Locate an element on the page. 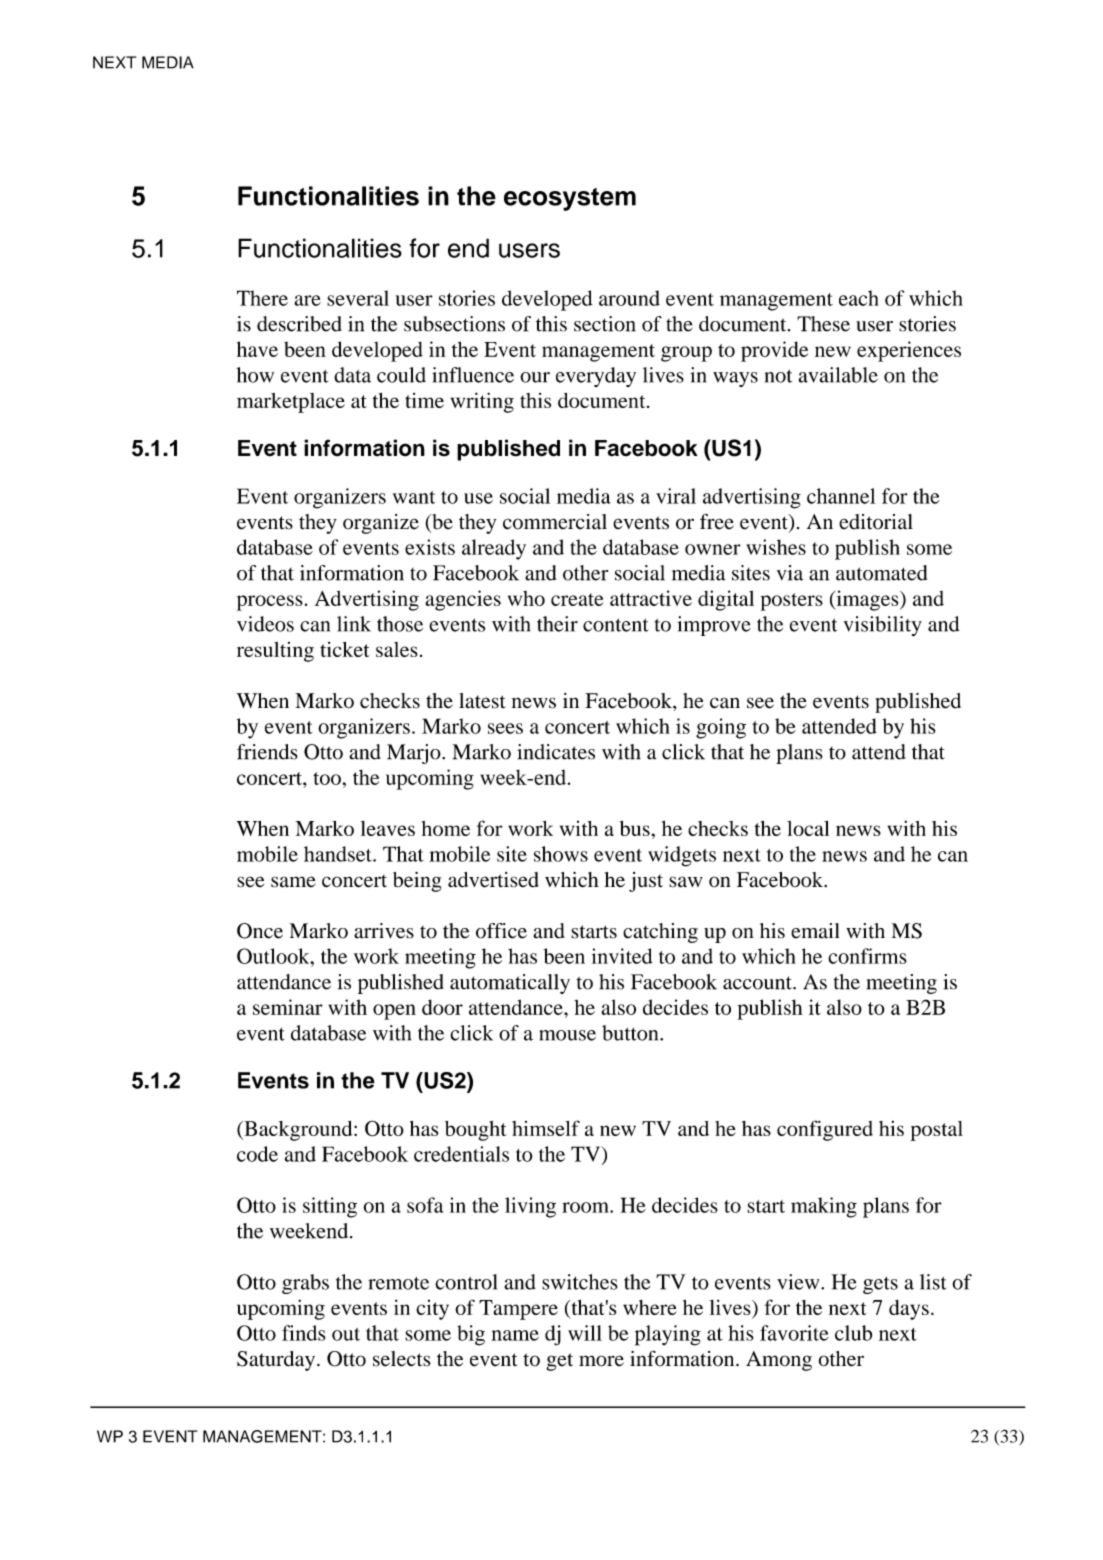  confirms is located at coordinates (867, 956).
